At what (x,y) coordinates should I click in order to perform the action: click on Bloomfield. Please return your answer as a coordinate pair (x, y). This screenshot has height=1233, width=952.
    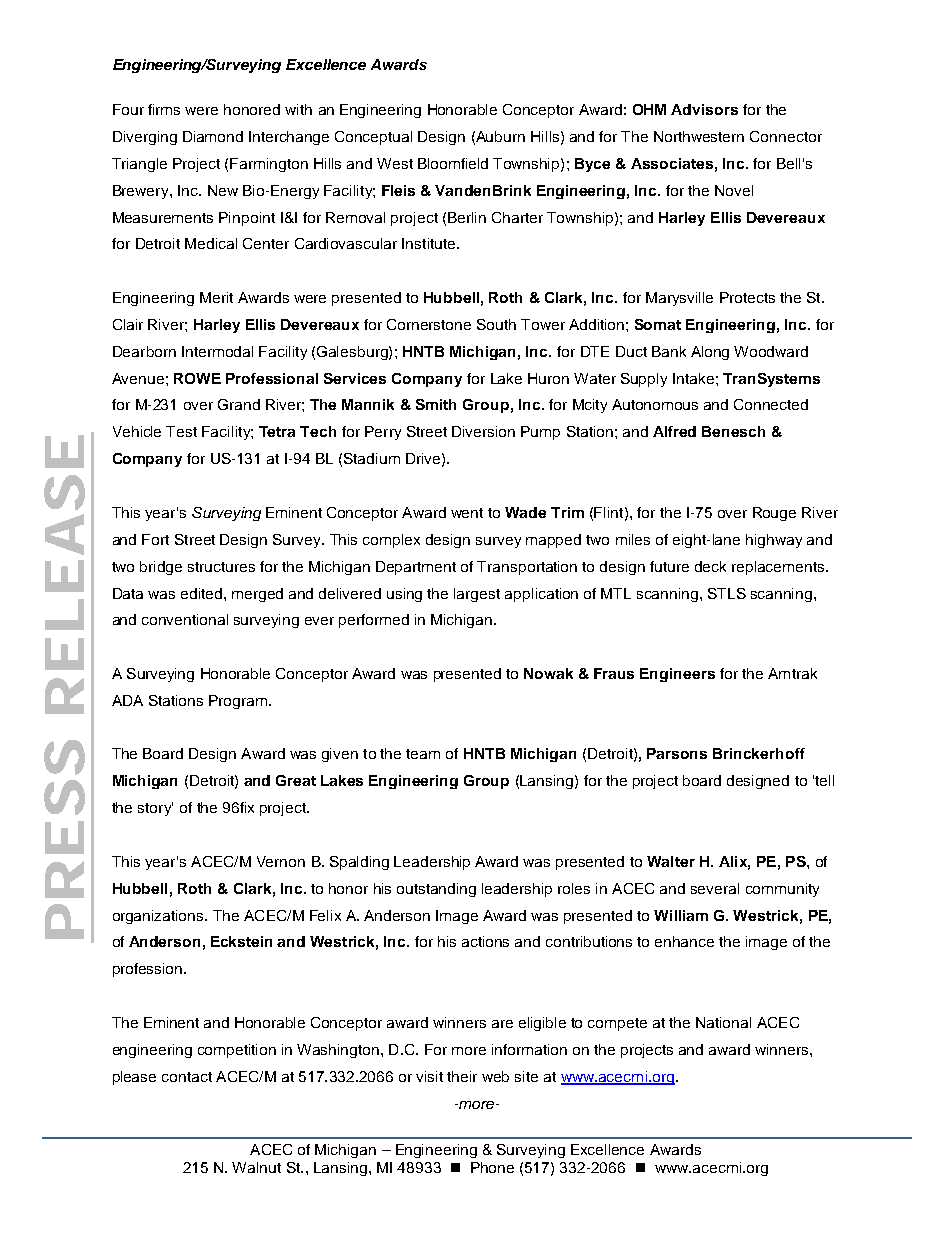
    Looking at the image, I should click on (453, 163).
